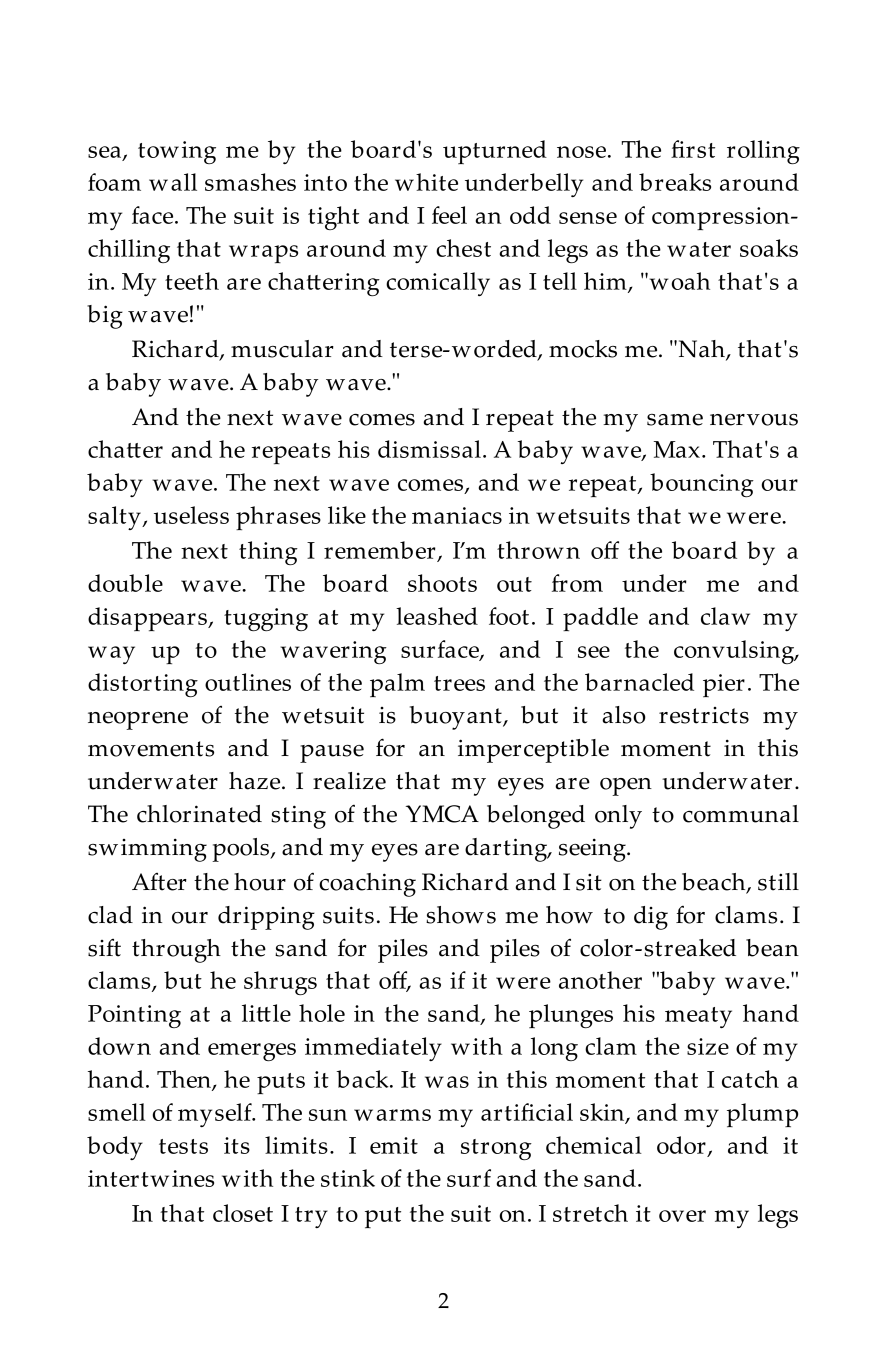  Describe the element at coordinates (394, 1145) in the screenshot. I see `emit` at that location.
